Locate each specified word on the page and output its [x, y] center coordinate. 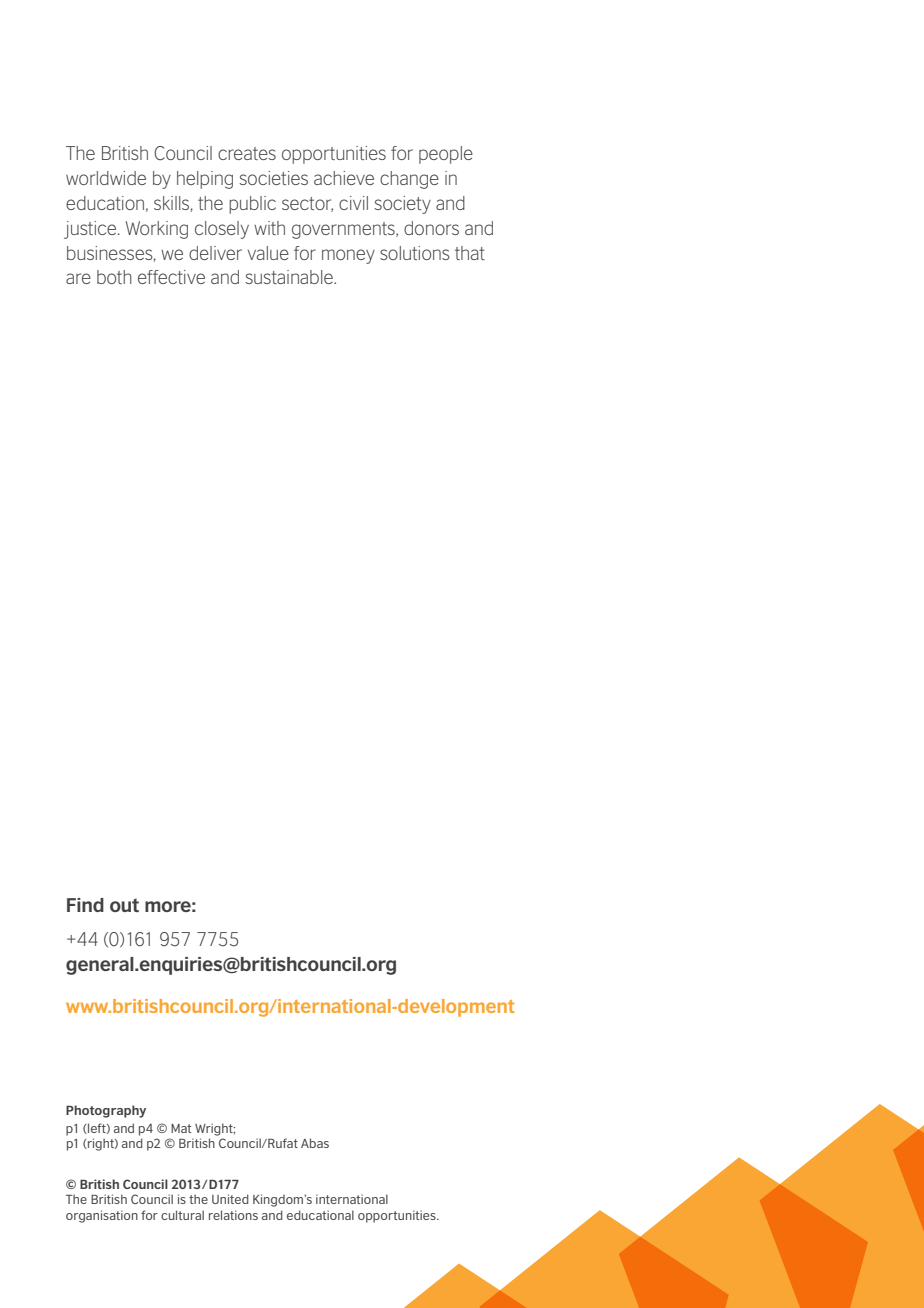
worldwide [106, 178]
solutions [415, 253]
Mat [181, 1128]
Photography [106, 1111]
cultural [182, 1215]
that [470, 253]
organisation [102, 1216]
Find [85, 905]
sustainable [290, 277]
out [124, 905]
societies [274, 178]
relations [233, 1215]
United [230, 1199]
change [409, 180]
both [114, 277]
